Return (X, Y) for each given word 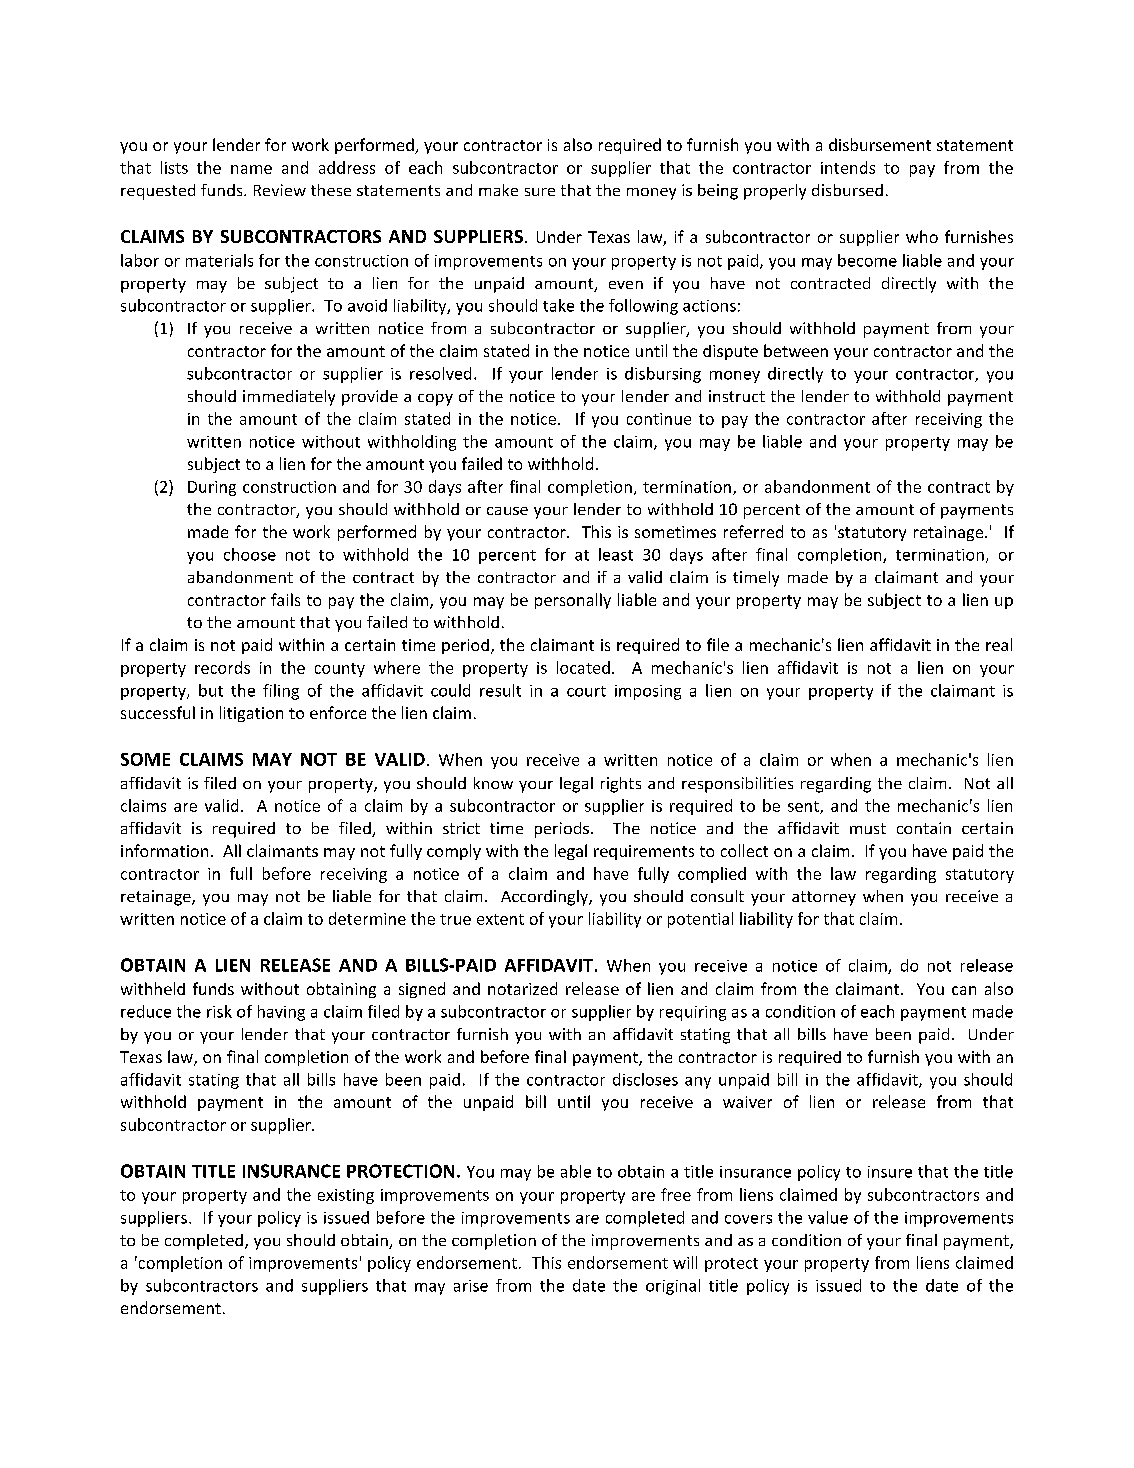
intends (848, 167)
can (964, 990)
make (498, 190)
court (586, 691)
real (999, 644)
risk (219, 1011)
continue (659, 419)
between (796, 350)
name (251, 169)
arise (471, 1286)
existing (346, 1196)
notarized (522, 988)
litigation (251, 714)
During (212, 488)
